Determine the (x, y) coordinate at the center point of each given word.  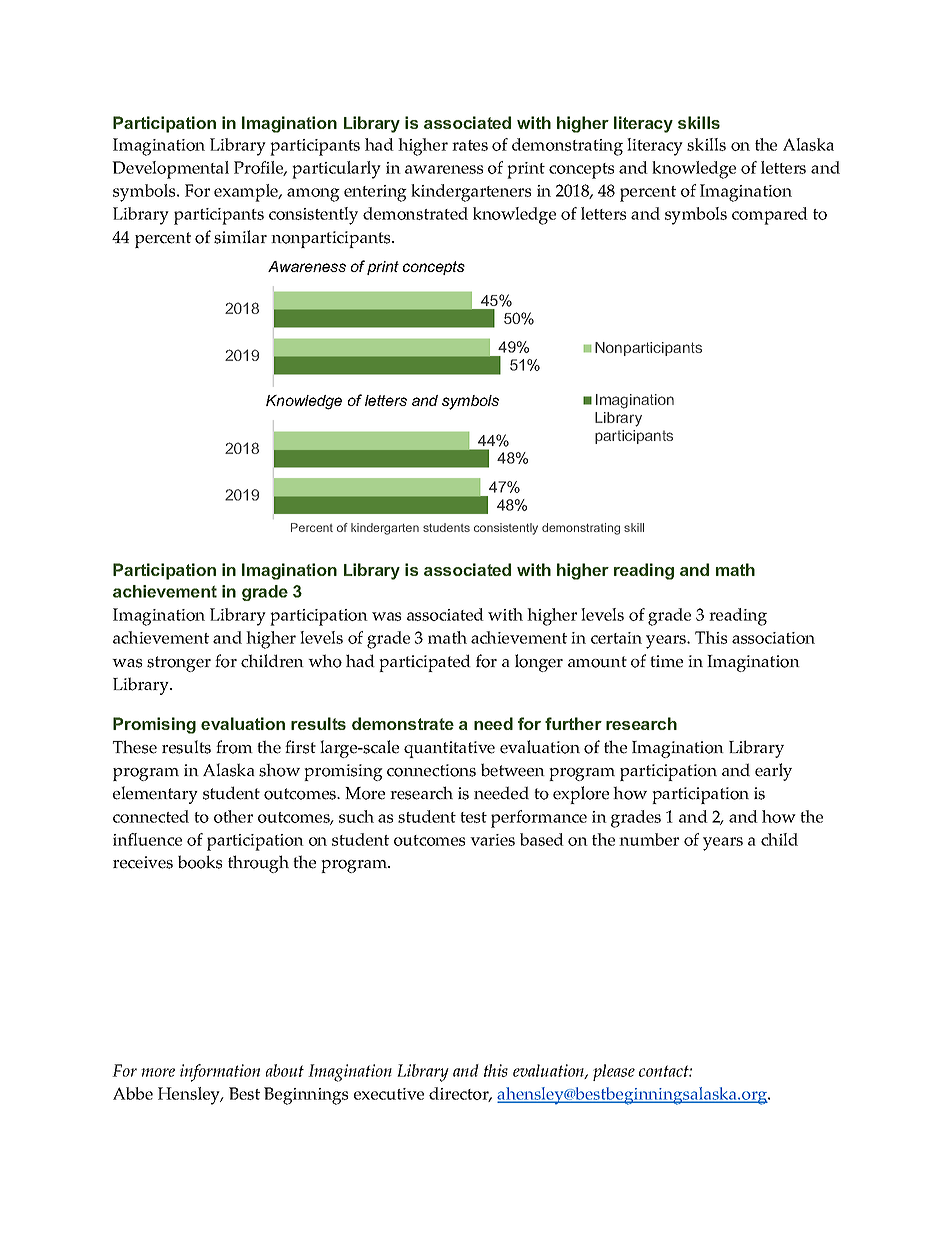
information (220, 1073)
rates (470, 145)
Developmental (170, 170)
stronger (179, 664)
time (666, 661)
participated (425, 663)
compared (770, 216)
